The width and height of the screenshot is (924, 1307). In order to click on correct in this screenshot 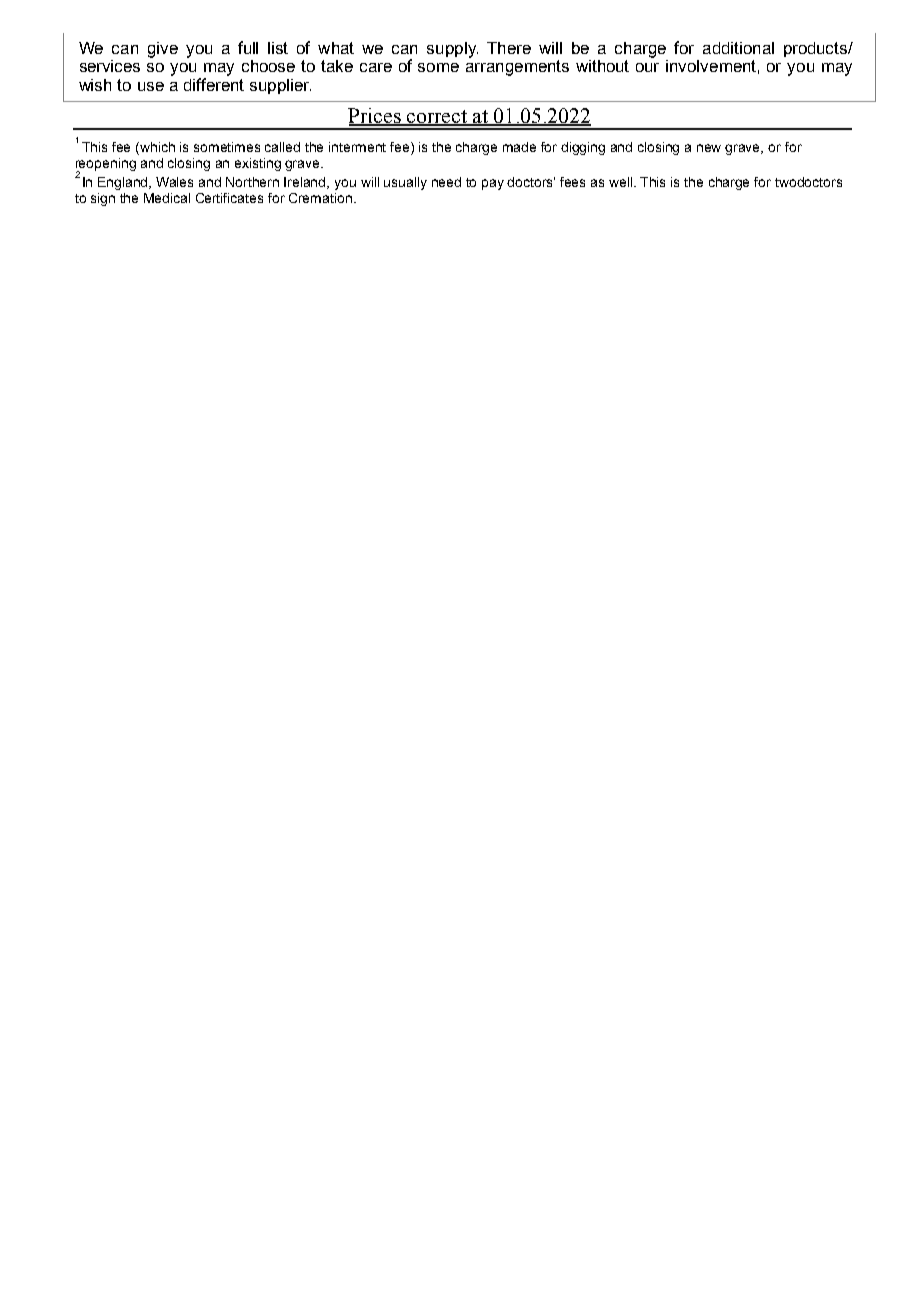, I will do `click(437, 117)`.
